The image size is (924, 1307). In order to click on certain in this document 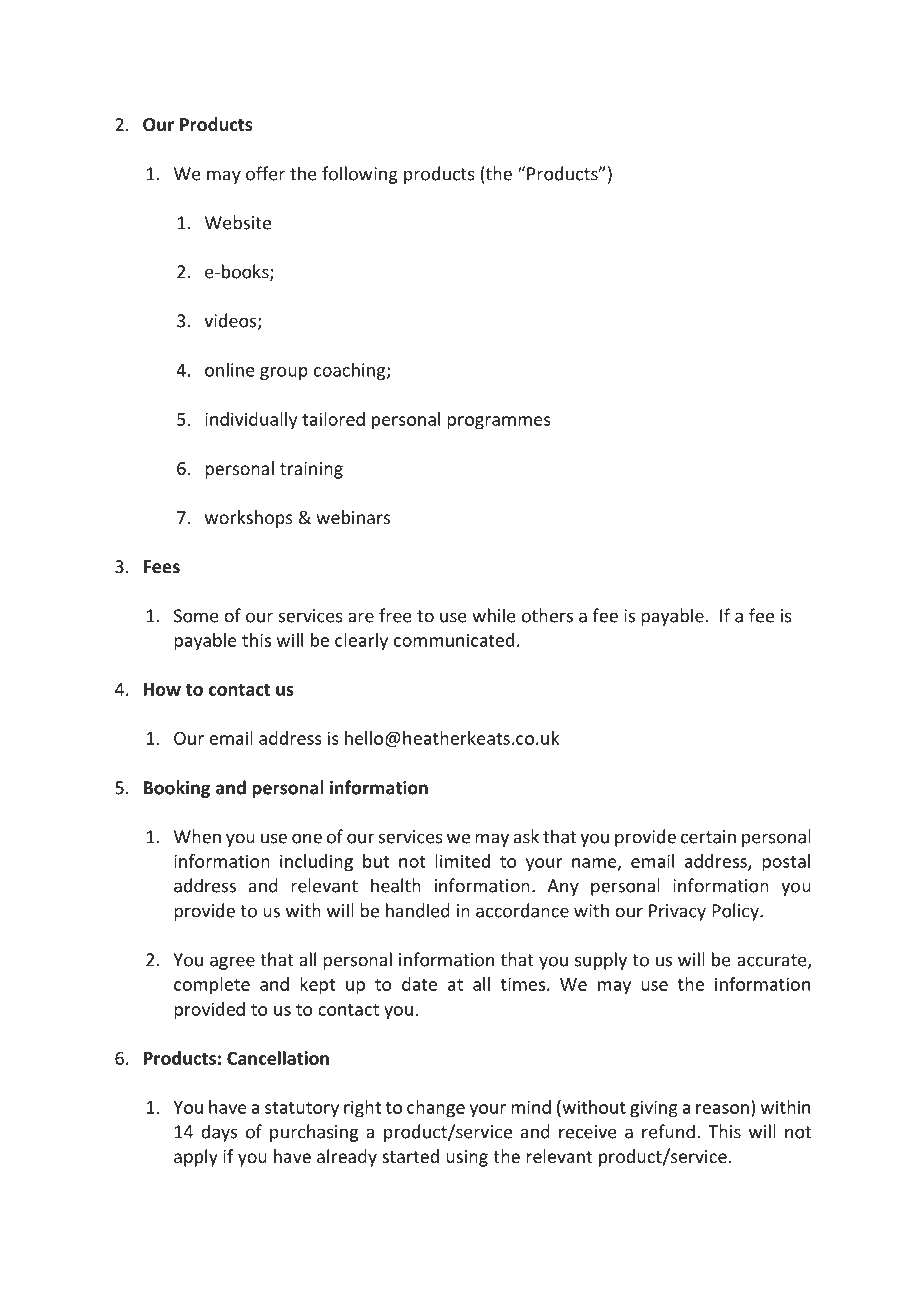, I will do `click(708, 837)`.
